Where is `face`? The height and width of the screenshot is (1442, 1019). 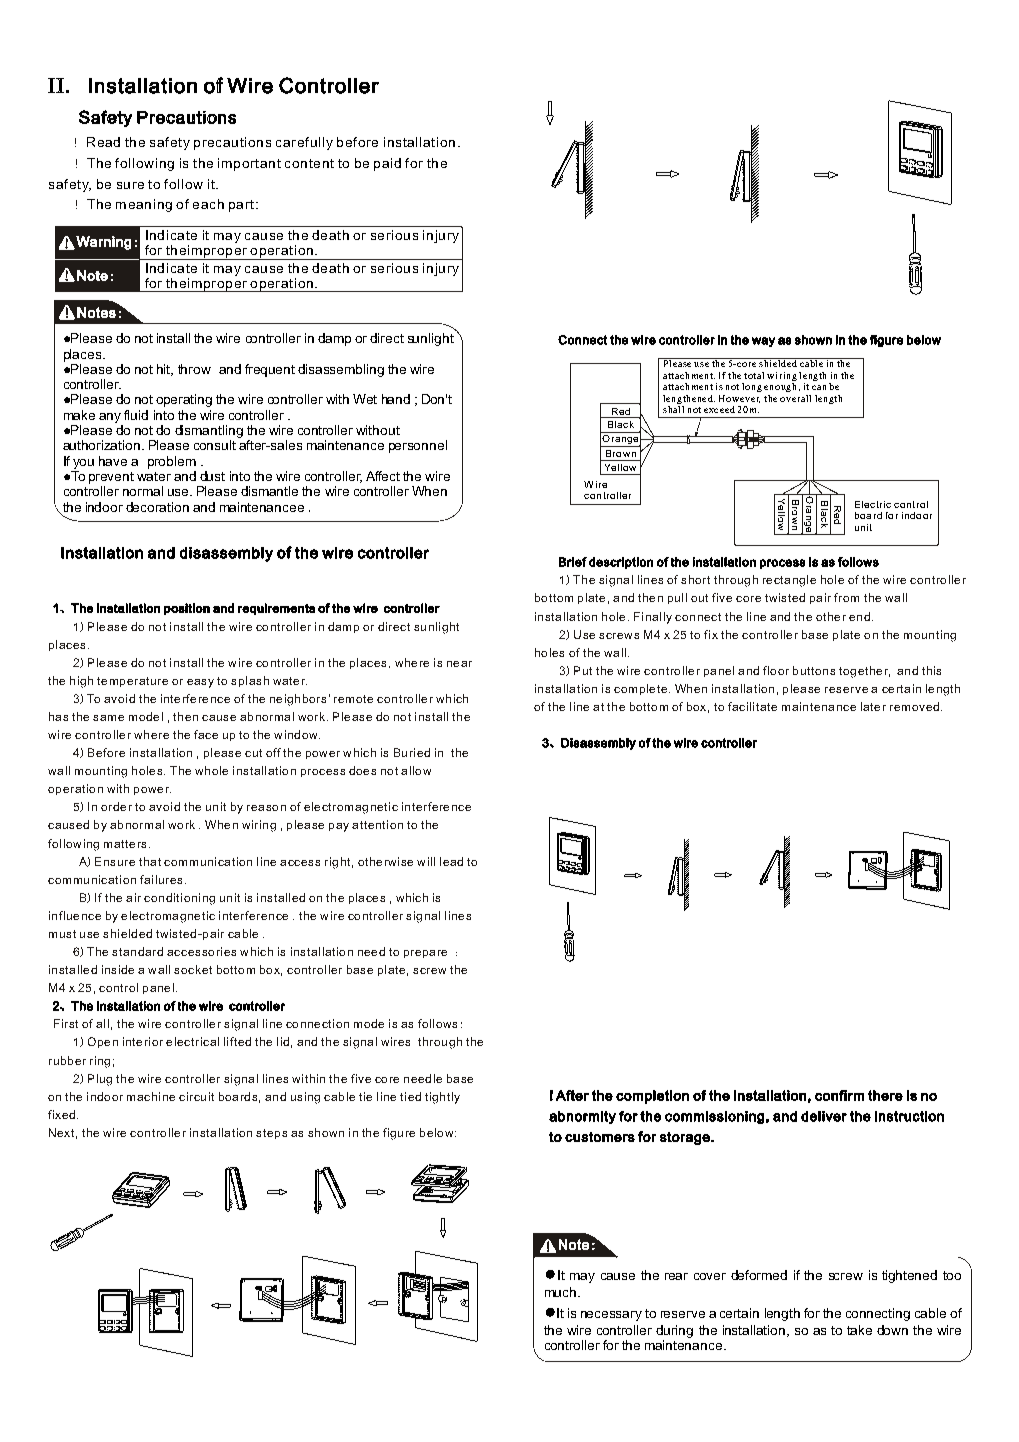
face is located at coordinates (206, 734).
